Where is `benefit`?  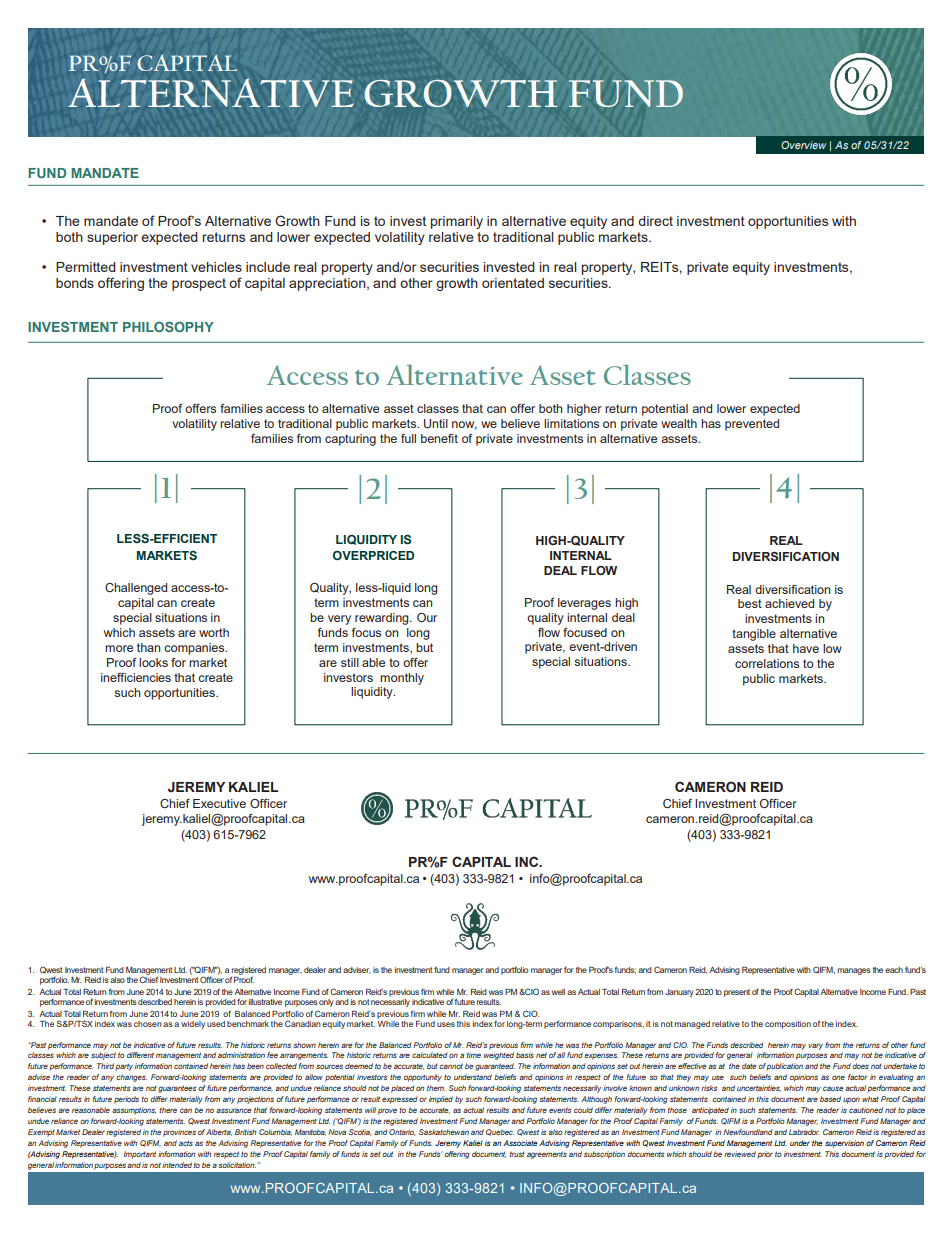 benefit is located at coordinates (439, 438).
